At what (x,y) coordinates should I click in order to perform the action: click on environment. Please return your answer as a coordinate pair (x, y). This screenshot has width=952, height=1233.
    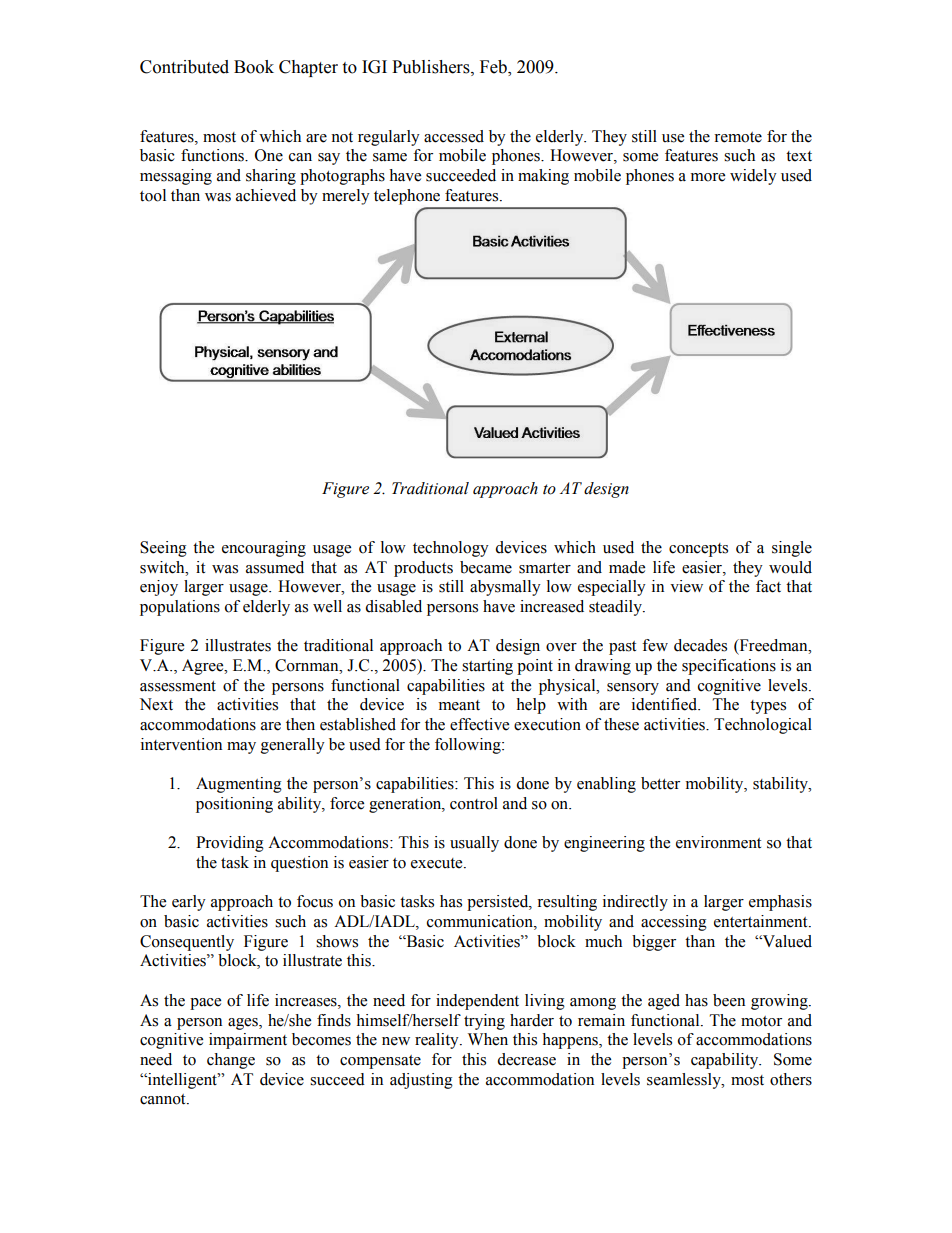
    Looking at the image, I should click on (718, 842).
